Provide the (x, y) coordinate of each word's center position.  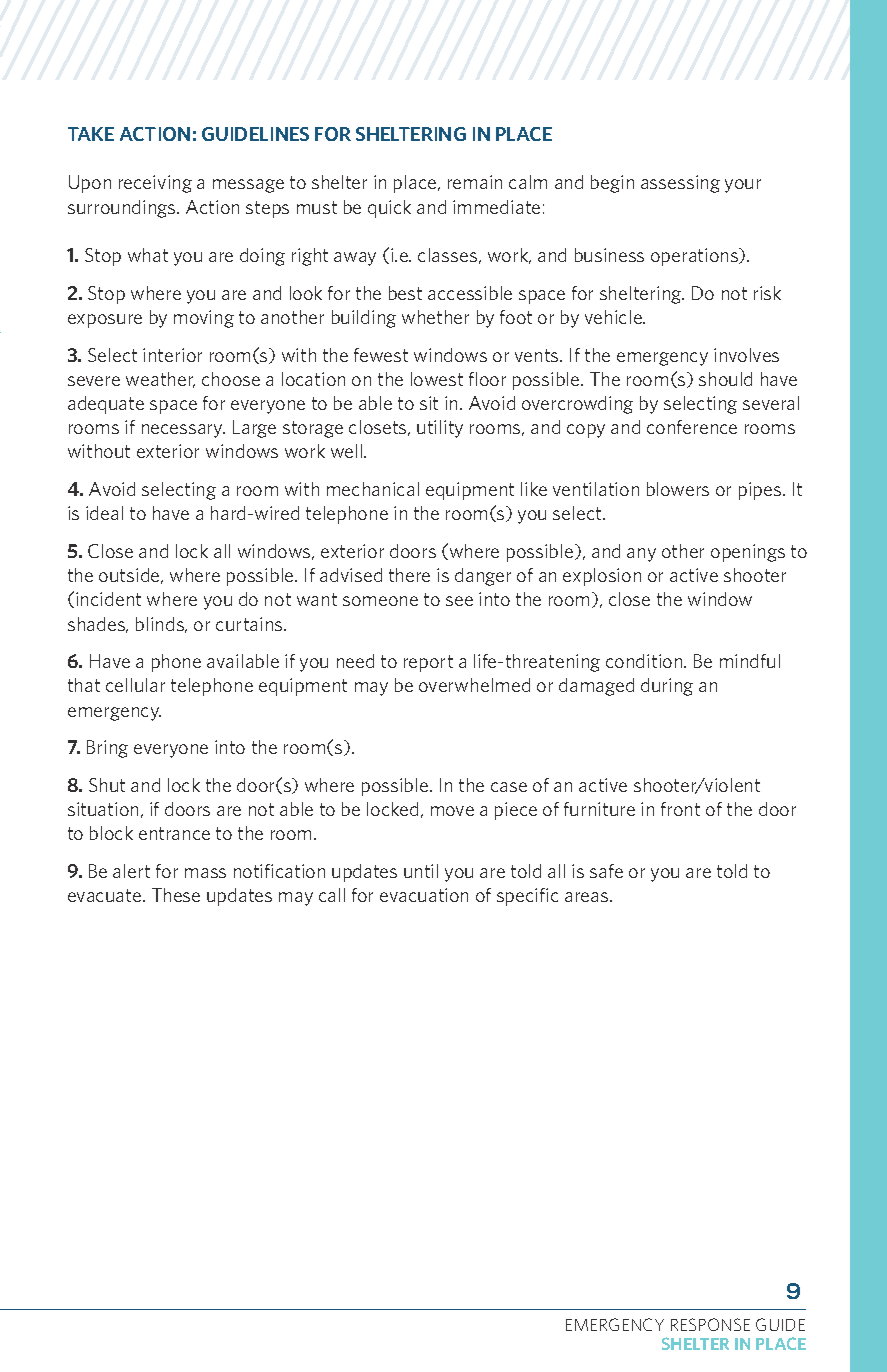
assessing (680, 184)
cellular (135, 685)
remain (475, 182)
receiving (155, 184)
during (667, 687)
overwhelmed (474, 685)
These (176, 895)
